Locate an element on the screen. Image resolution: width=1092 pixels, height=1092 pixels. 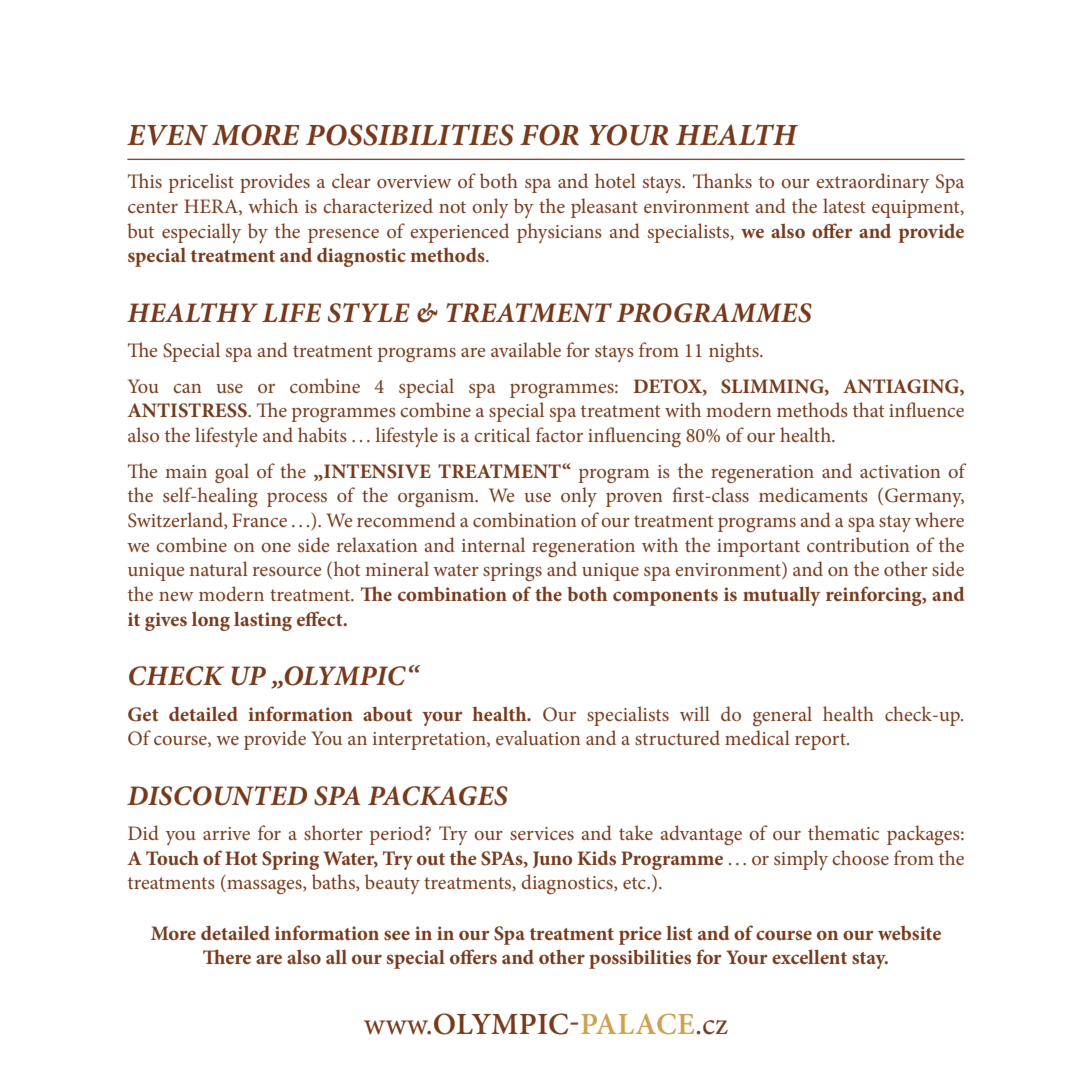
extraordinary is located at coordinates (872, 183).
